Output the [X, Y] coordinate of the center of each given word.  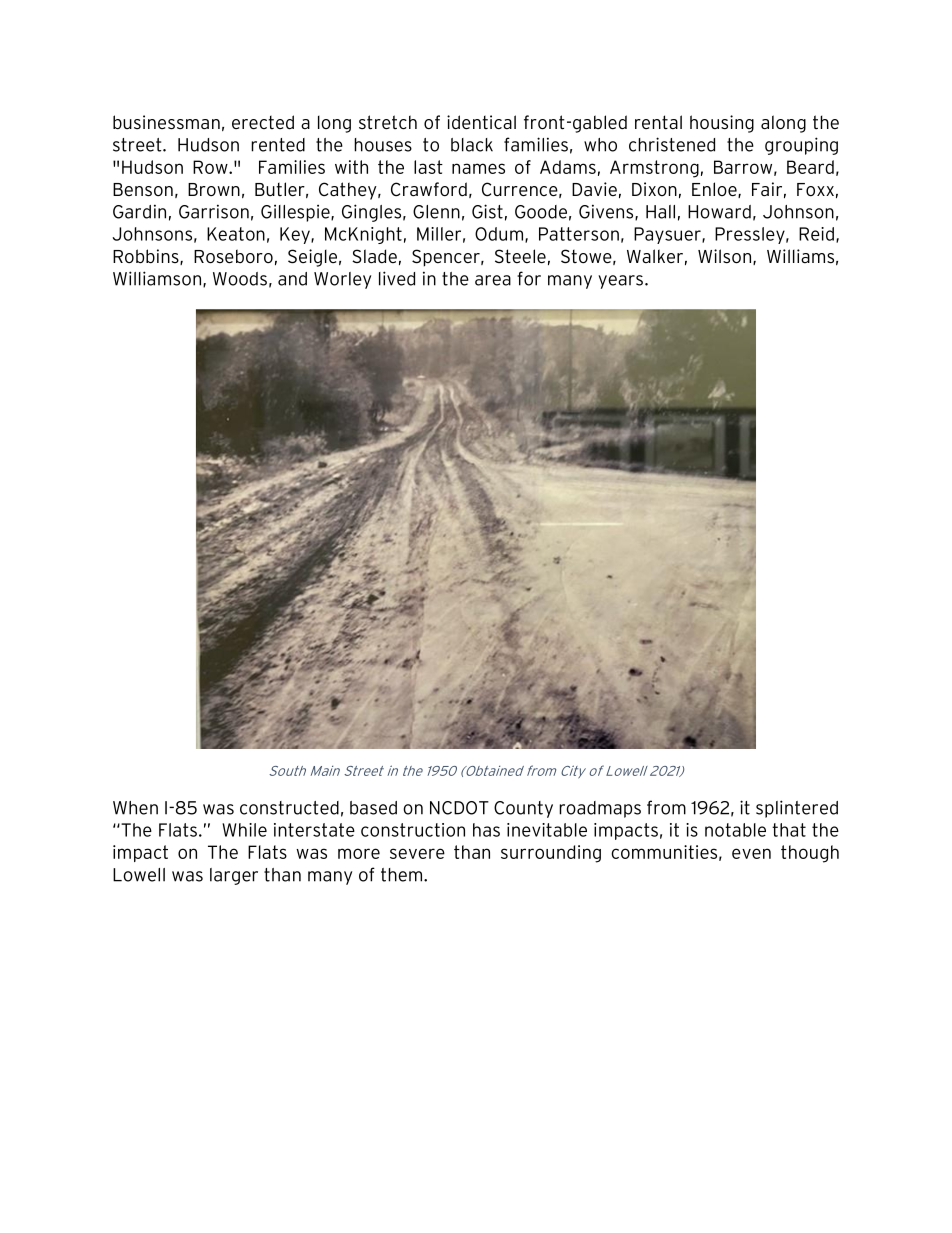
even [751, 853]
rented [278, 145]
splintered [797, 809]
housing [722, 124]
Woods [240, 279]
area [493, 280]
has [486, 830]
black [472, 145]
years [620, 282]
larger [234, 876]
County [523, 809]
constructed [289, 808]
